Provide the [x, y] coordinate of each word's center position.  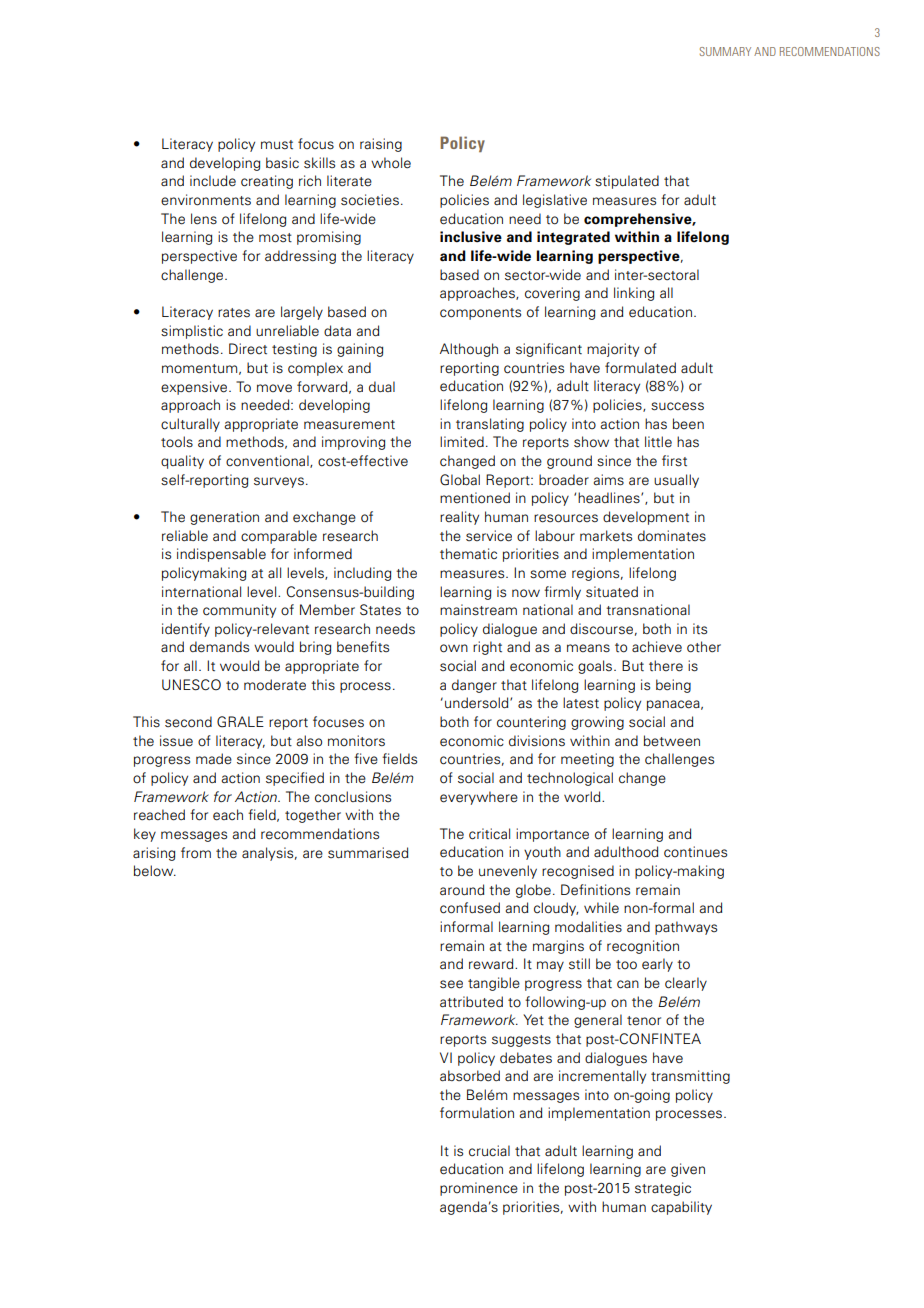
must [277, 145]
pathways [686, 928]
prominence [479, 1189]
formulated [640, 368]
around [462, 890]
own [454, 648]
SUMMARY [725, 51]
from [196, 853]
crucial [489, 1150]
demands [219, 647]
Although [469, 350]
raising [381, 145]
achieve [657, 647]
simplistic [192, 332]
